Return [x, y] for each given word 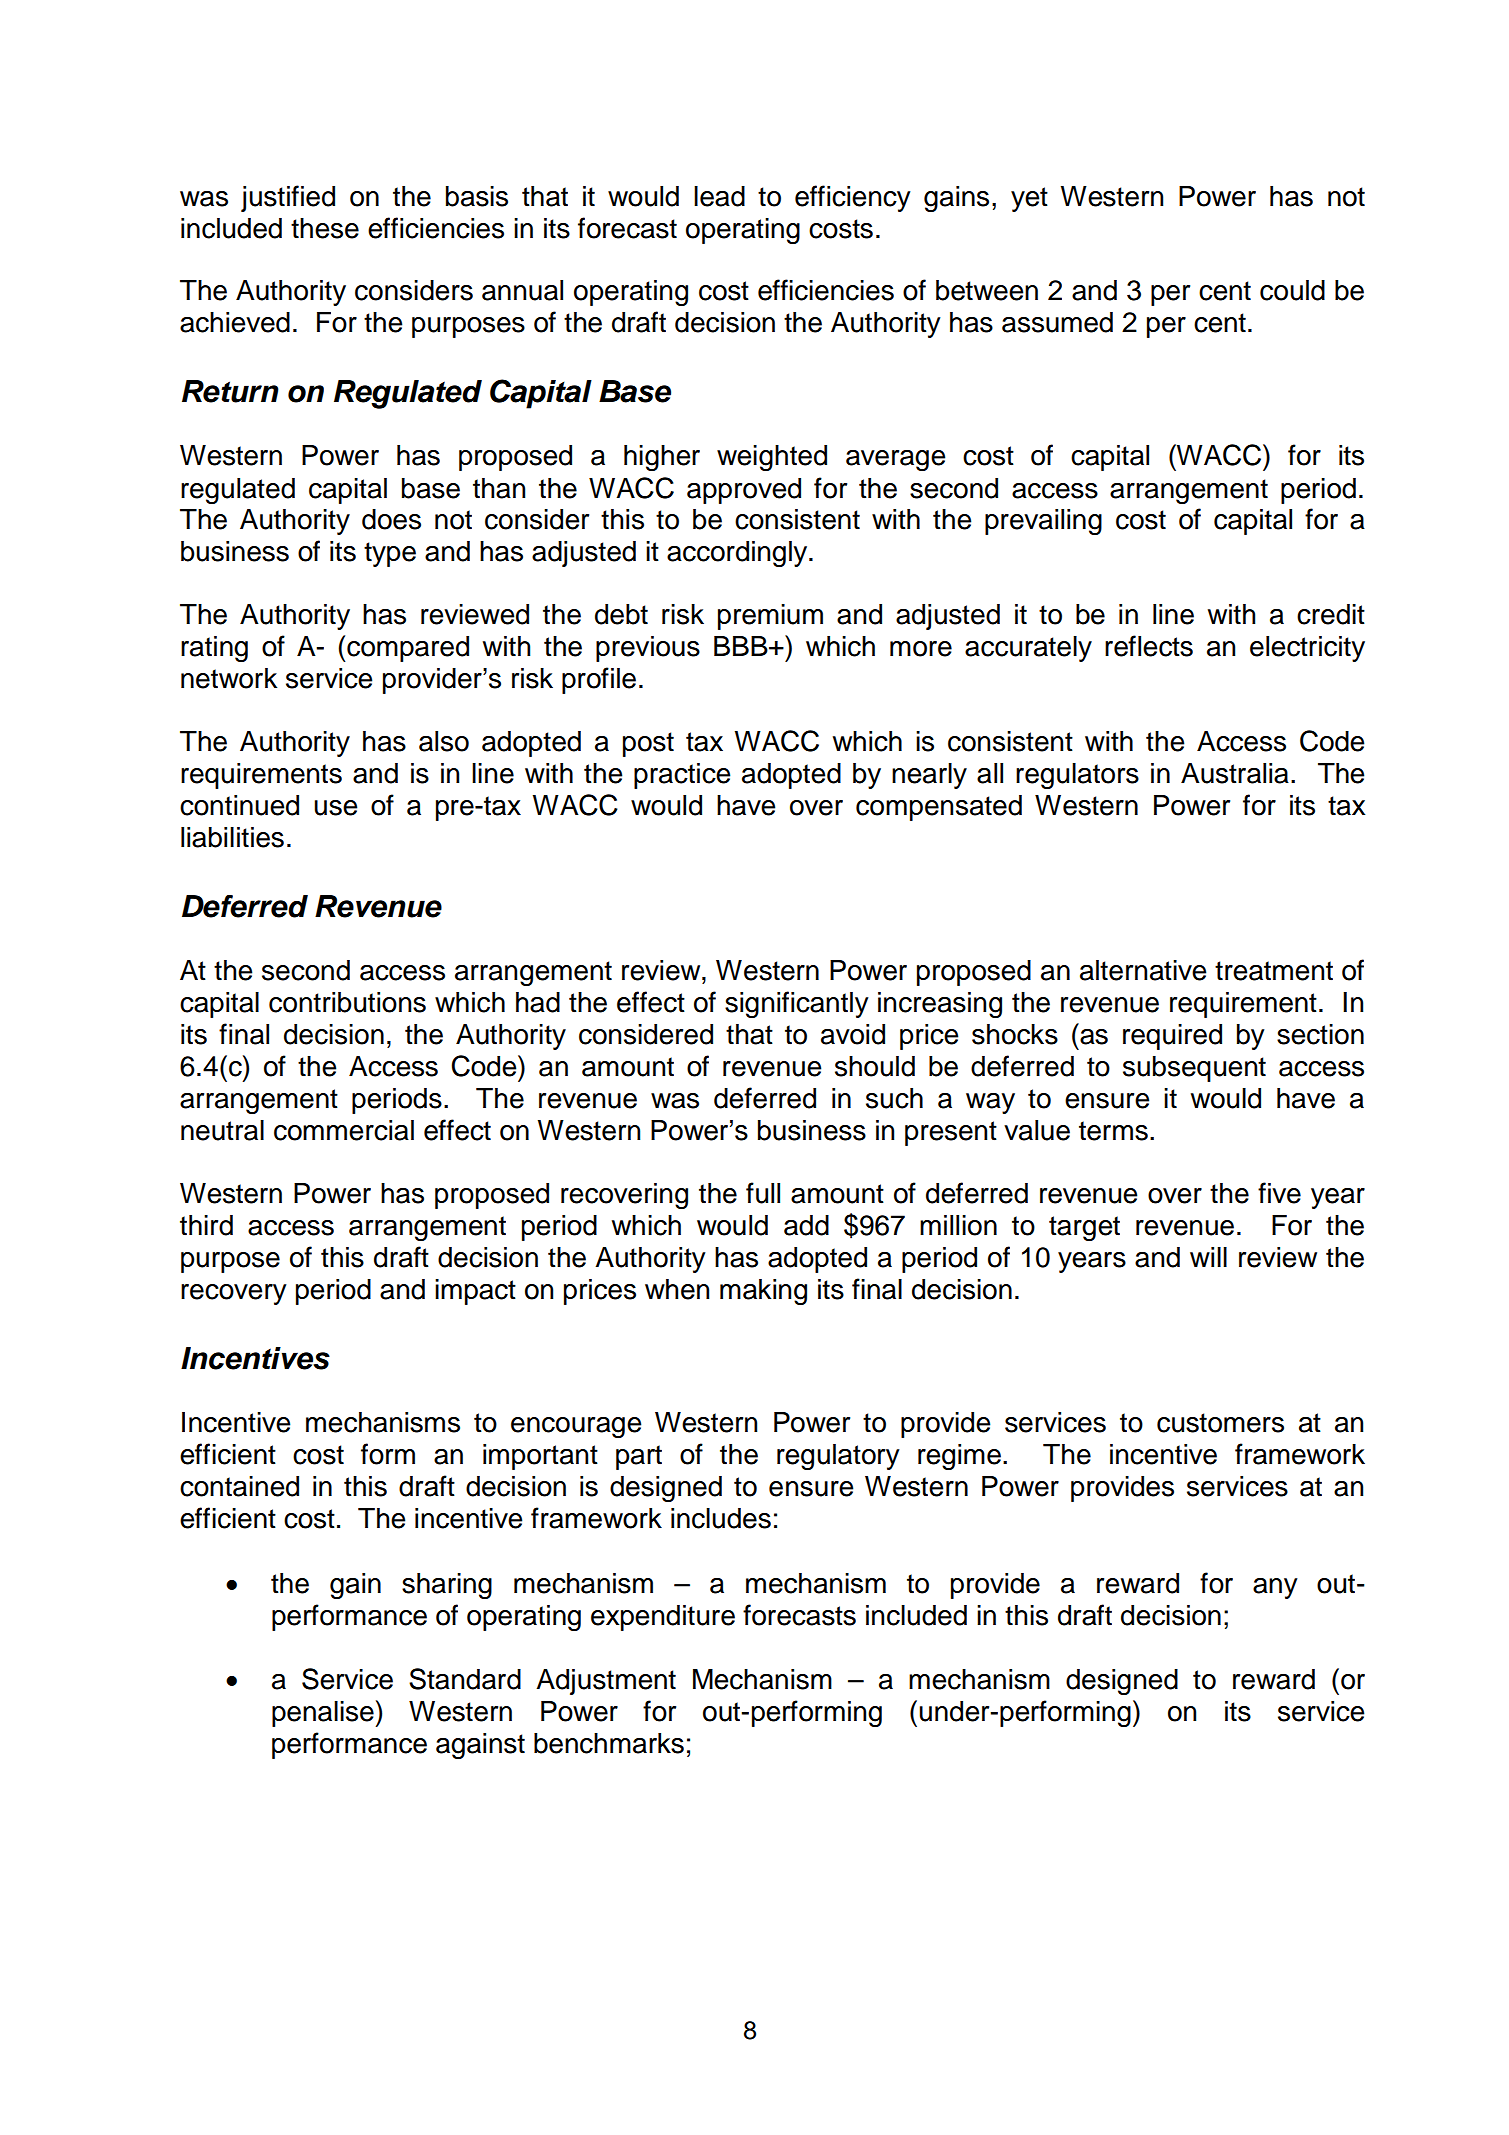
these [325, 228]
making [763, 1292]
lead [719, 196]
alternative [1143, 970]
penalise [324, 1714]
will [1208, 1257]
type [390, 554]
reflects [1149, 646]
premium [770, 617]
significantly [797, 1004]
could [1292, 290]
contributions [347, 1002]
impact [475, 1292]
